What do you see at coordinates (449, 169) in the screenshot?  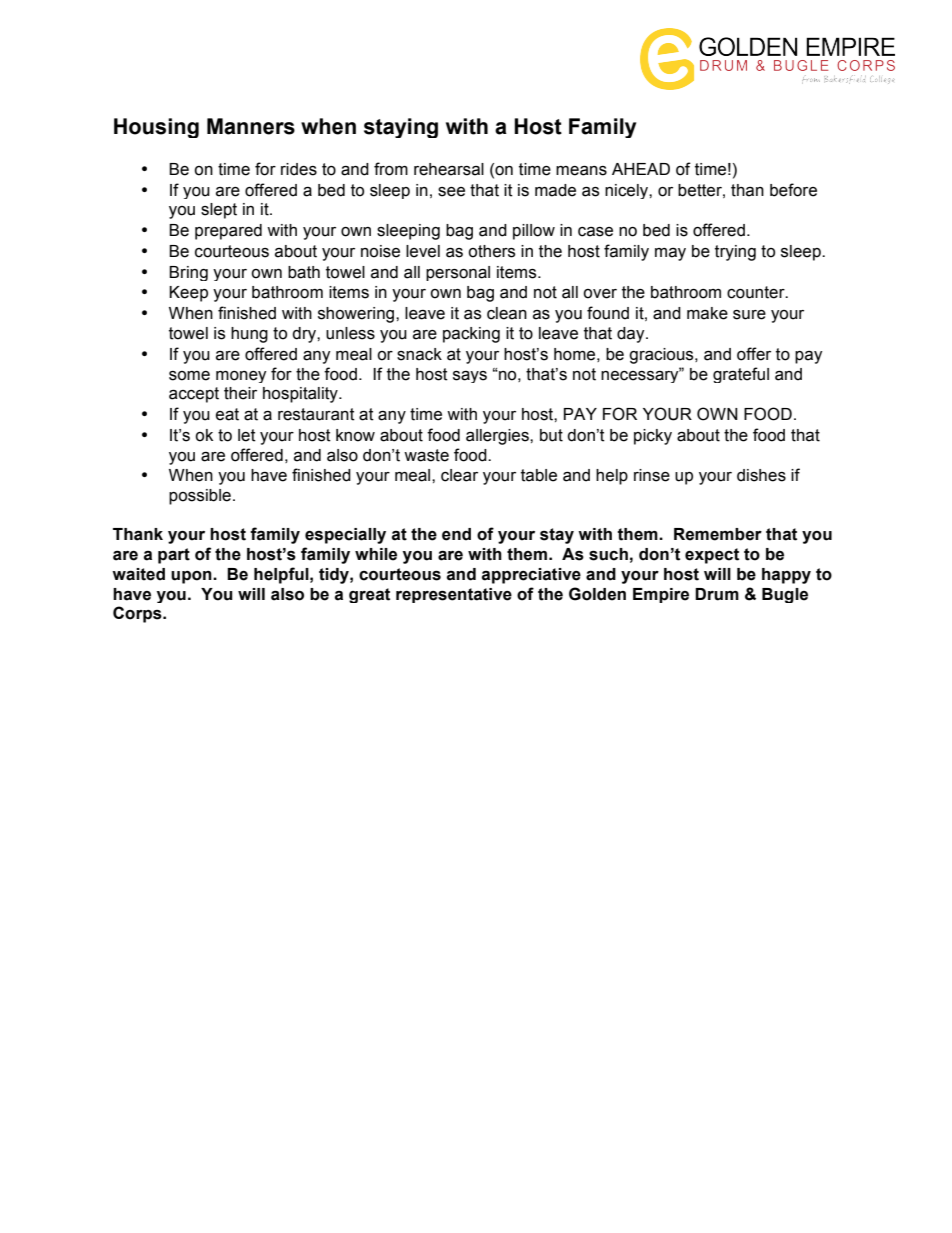 I see `rehearsal` at bounding box center [449, 169].
